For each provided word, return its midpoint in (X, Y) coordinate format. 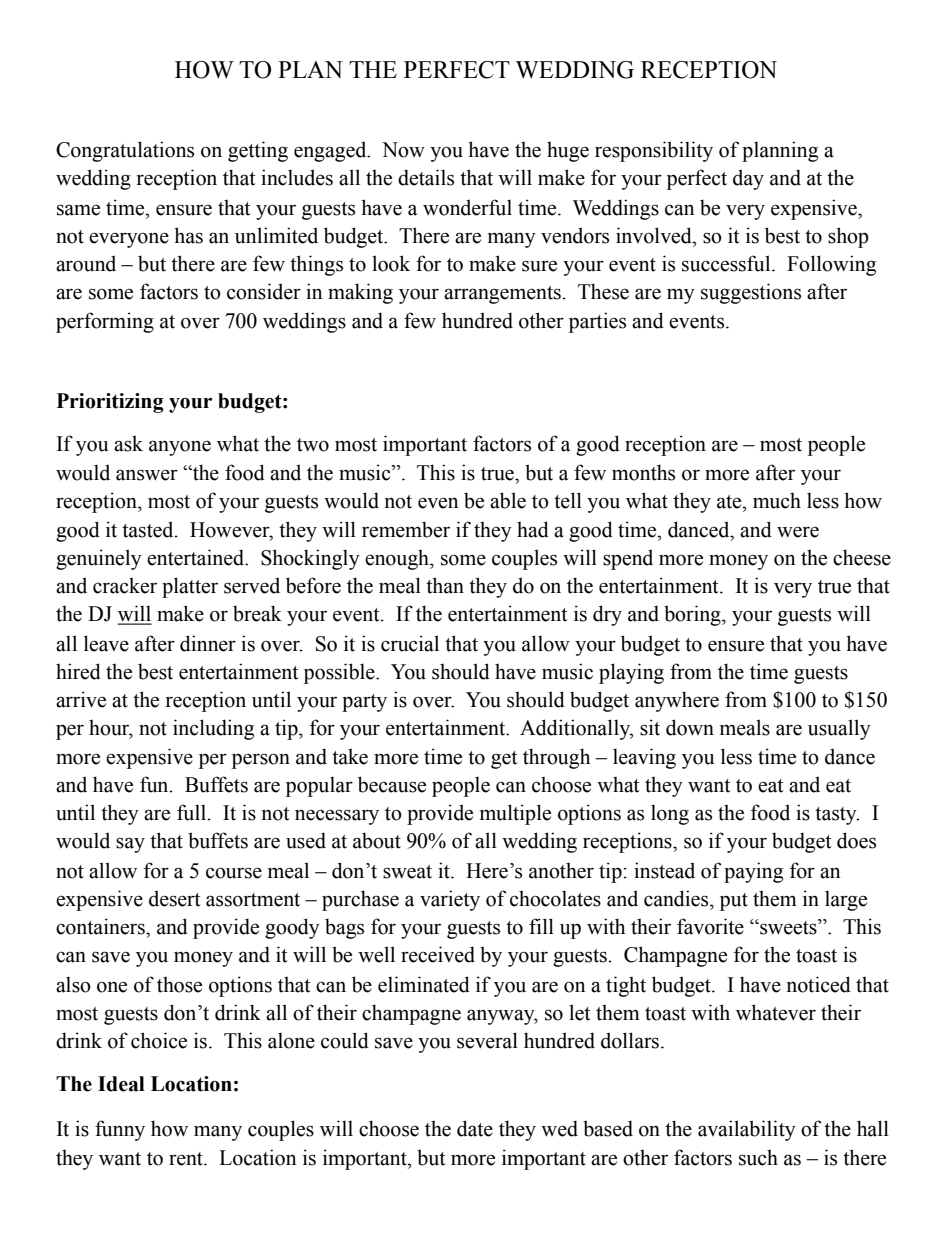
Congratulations (125, 151)
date (475, 1128)
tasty (837, 816)
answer (147, 475)
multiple (515, 814)
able (508, 500)
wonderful (467, 207)
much (777, 500)
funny (120, 1130)
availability (747, 1130)
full (193, 812)
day (748, 179)
